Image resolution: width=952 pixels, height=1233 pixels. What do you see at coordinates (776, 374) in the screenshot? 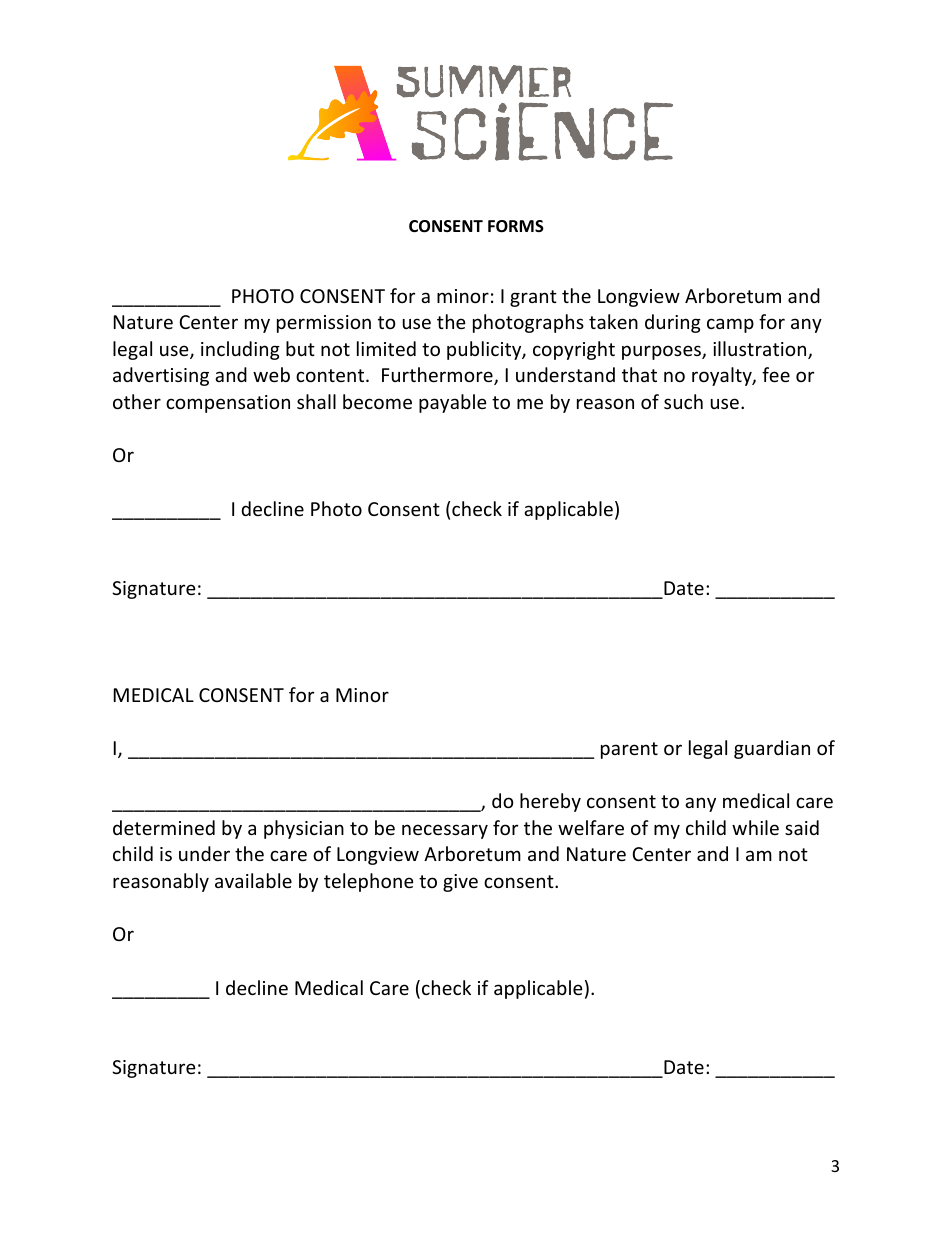
I see `fee` at bounding box center [776, 374].
